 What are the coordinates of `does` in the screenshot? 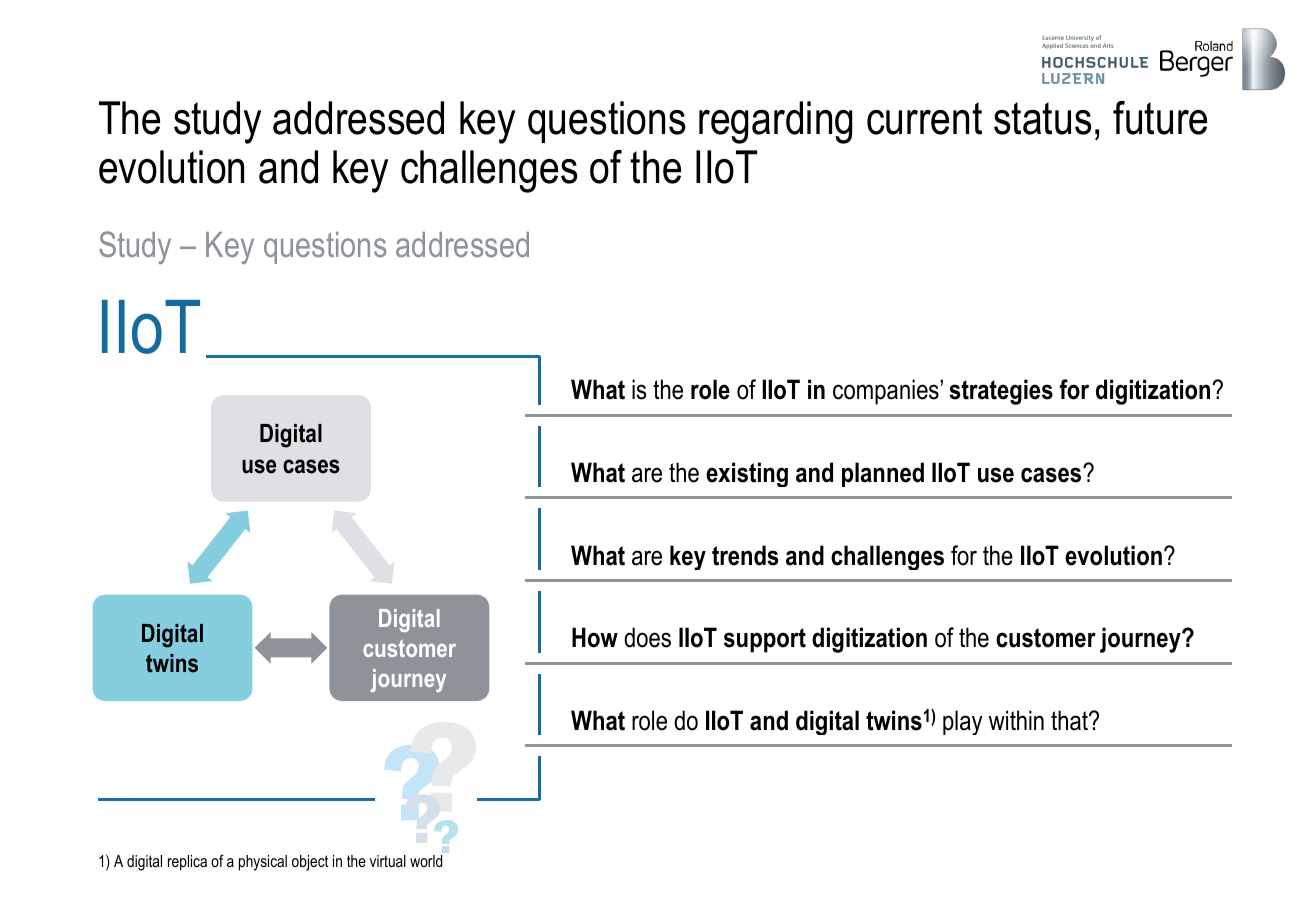 It's located at (647, 637).
